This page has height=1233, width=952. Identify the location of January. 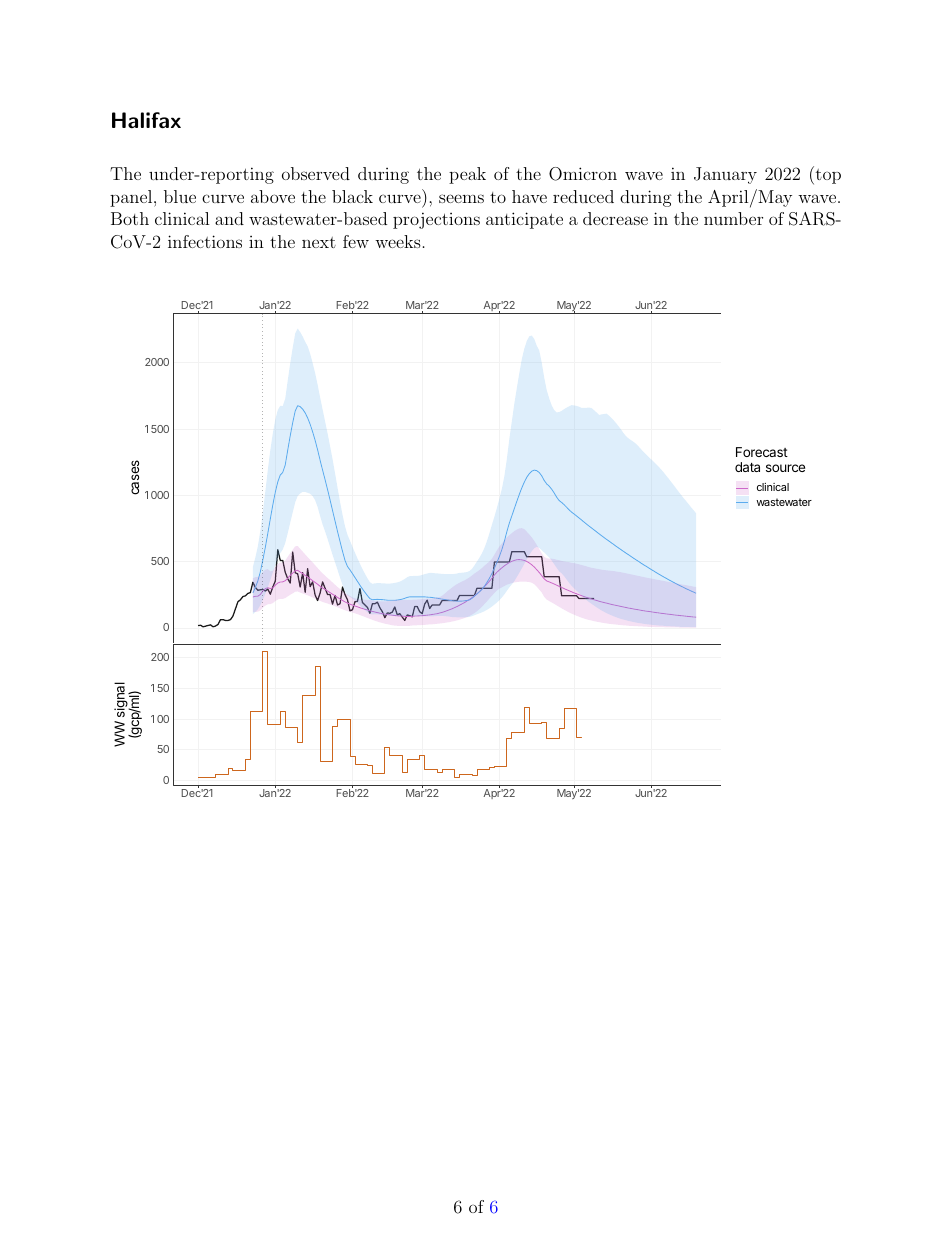
(725, 175).
